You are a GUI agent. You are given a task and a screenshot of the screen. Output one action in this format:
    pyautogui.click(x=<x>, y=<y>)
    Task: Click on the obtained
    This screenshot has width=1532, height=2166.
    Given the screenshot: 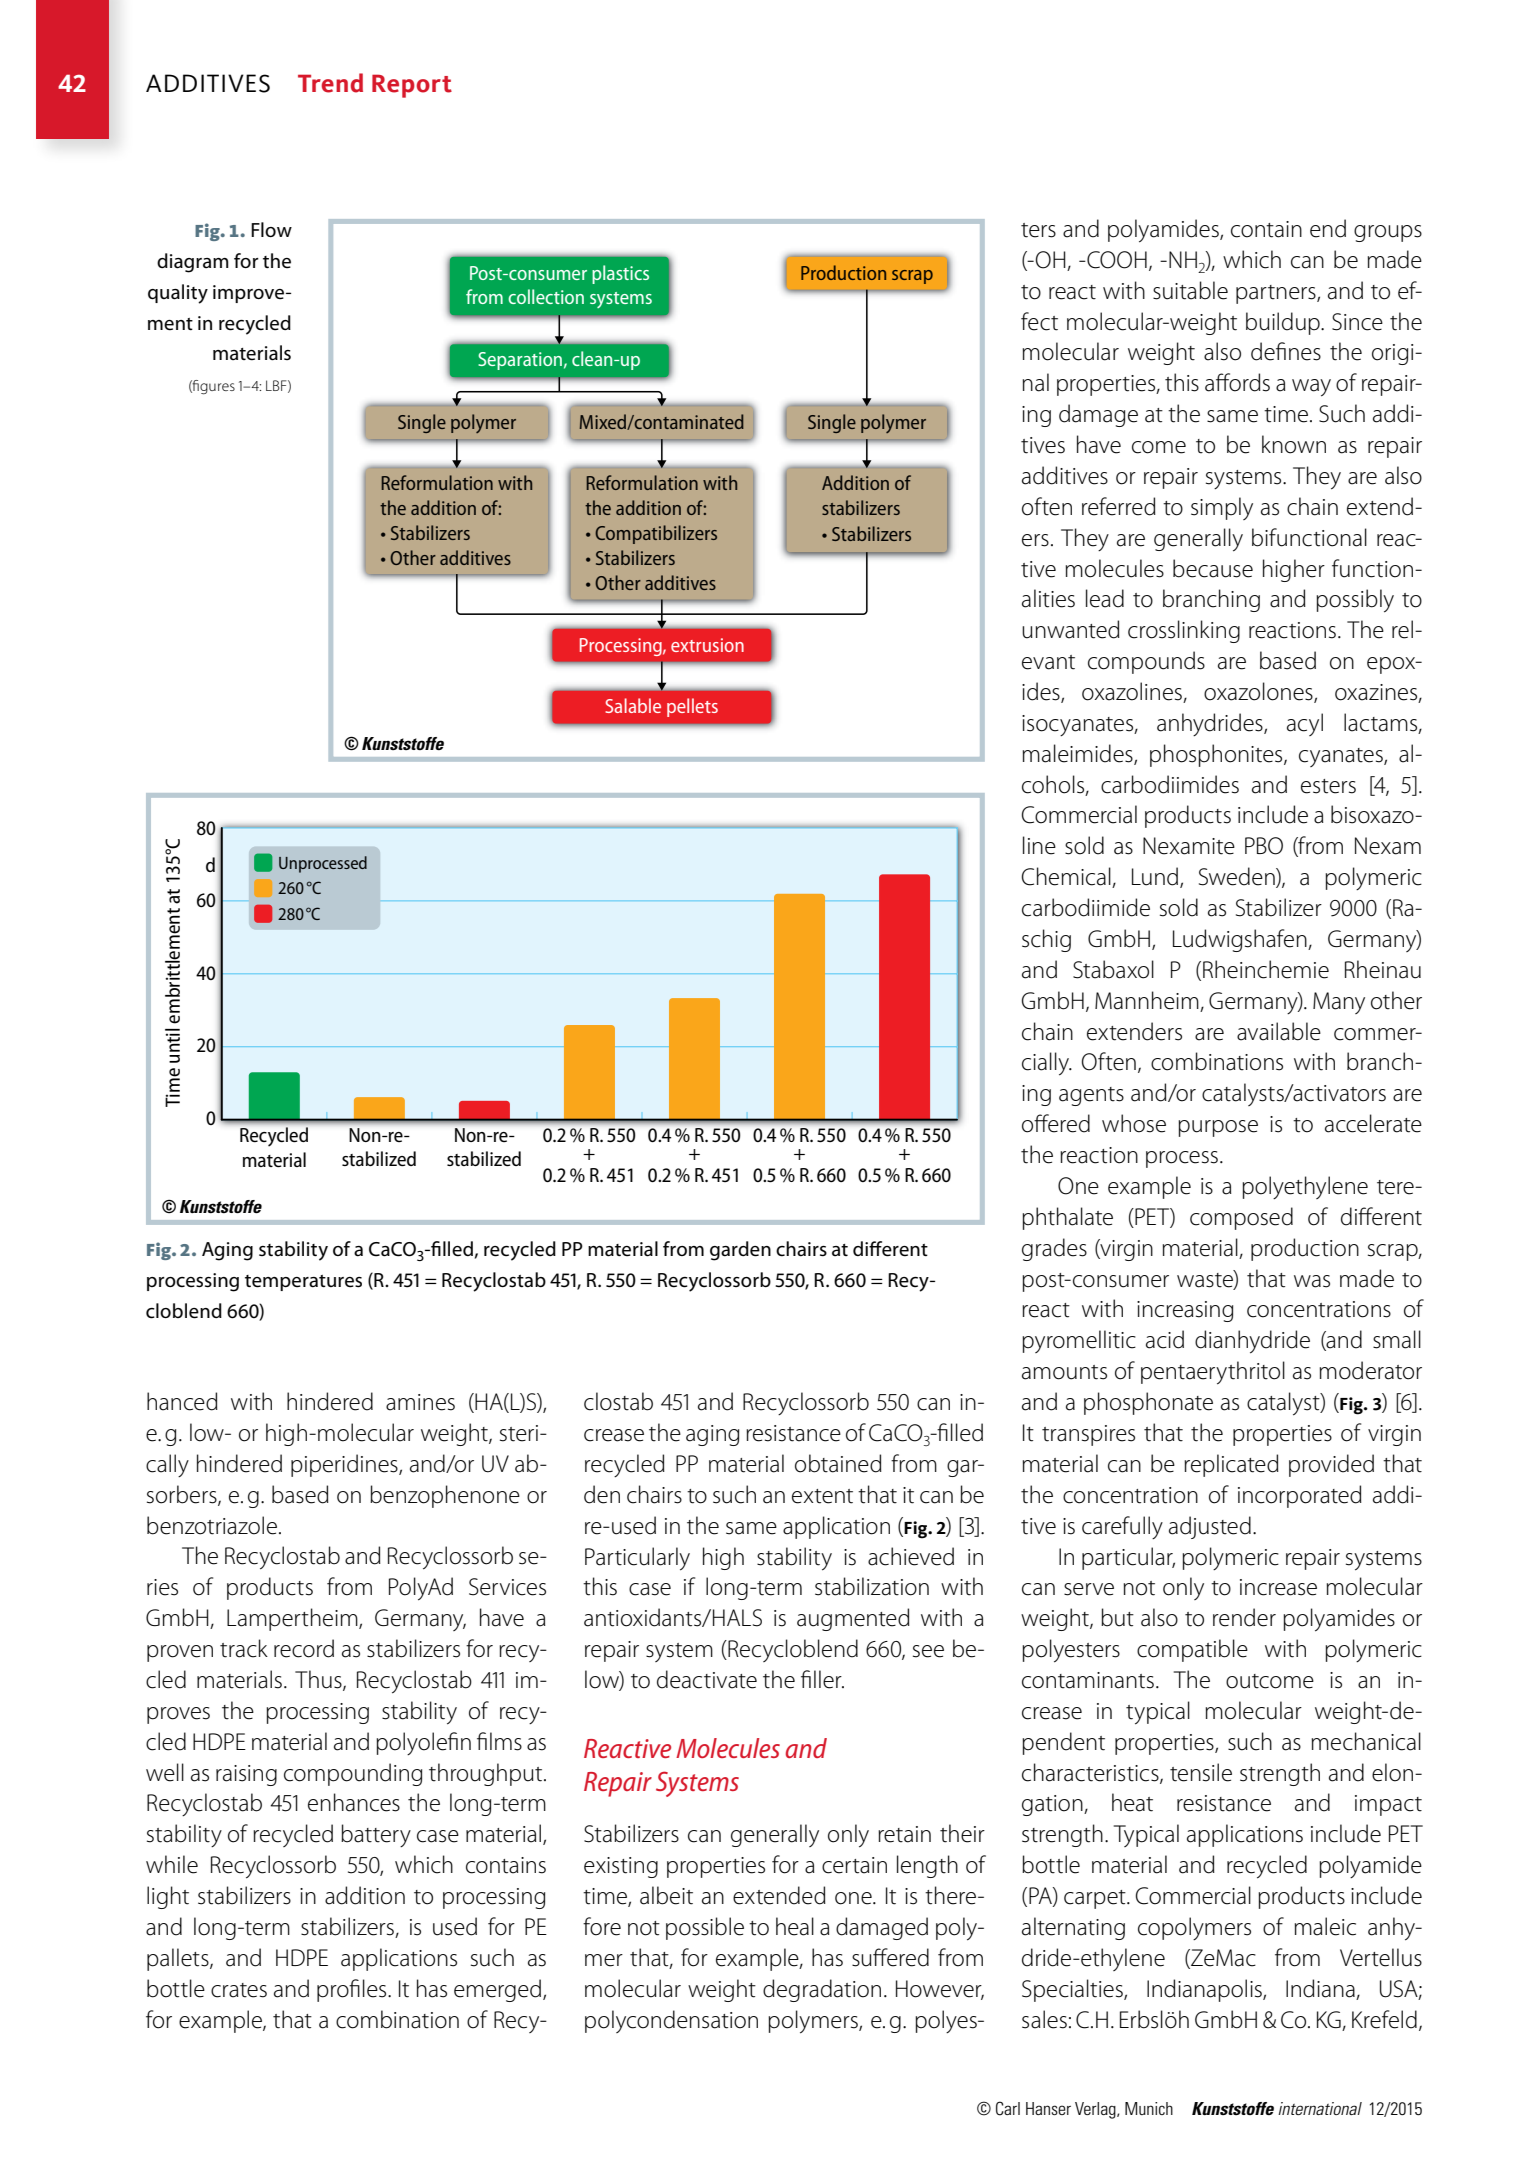 What is the action you would take?
    pyautogui.click(x=838, y=1463)
